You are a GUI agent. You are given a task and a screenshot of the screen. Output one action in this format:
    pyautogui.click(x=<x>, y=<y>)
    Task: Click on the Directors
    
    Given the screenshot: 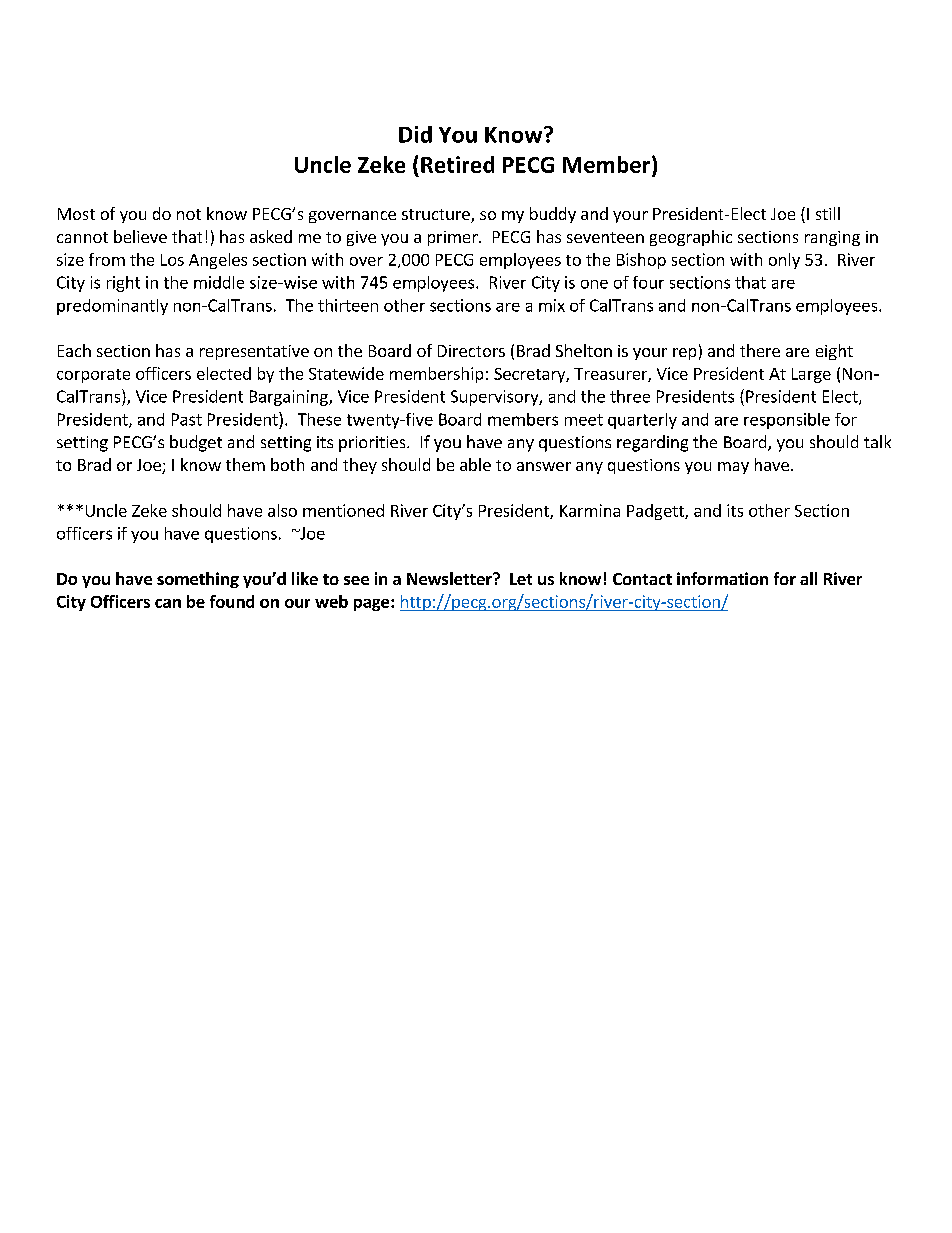 What is the action you would take?
    pyautogui.click(x=471, y=351)
